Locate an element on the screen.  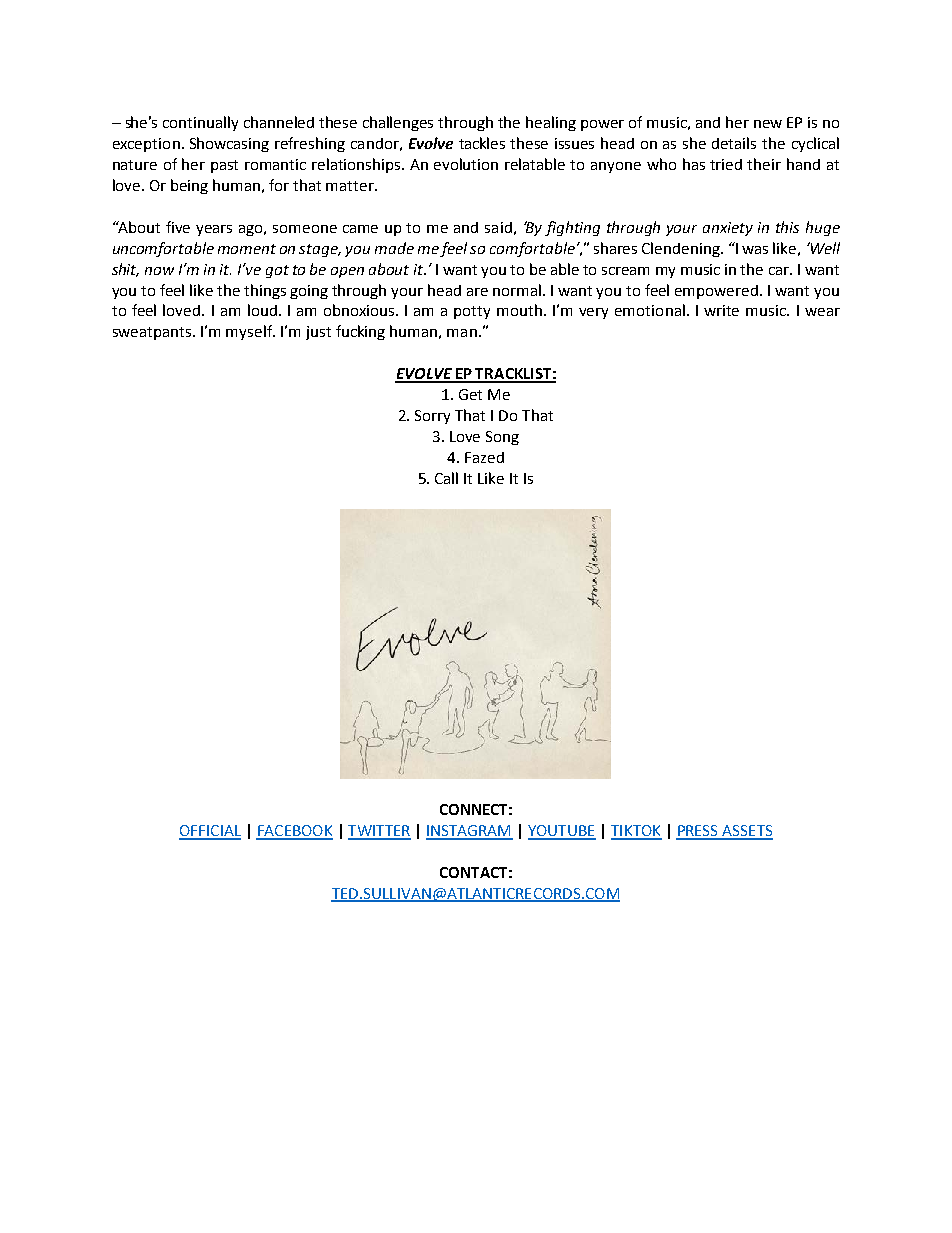
OFFICIAL is located at coordinates (210, 832).
